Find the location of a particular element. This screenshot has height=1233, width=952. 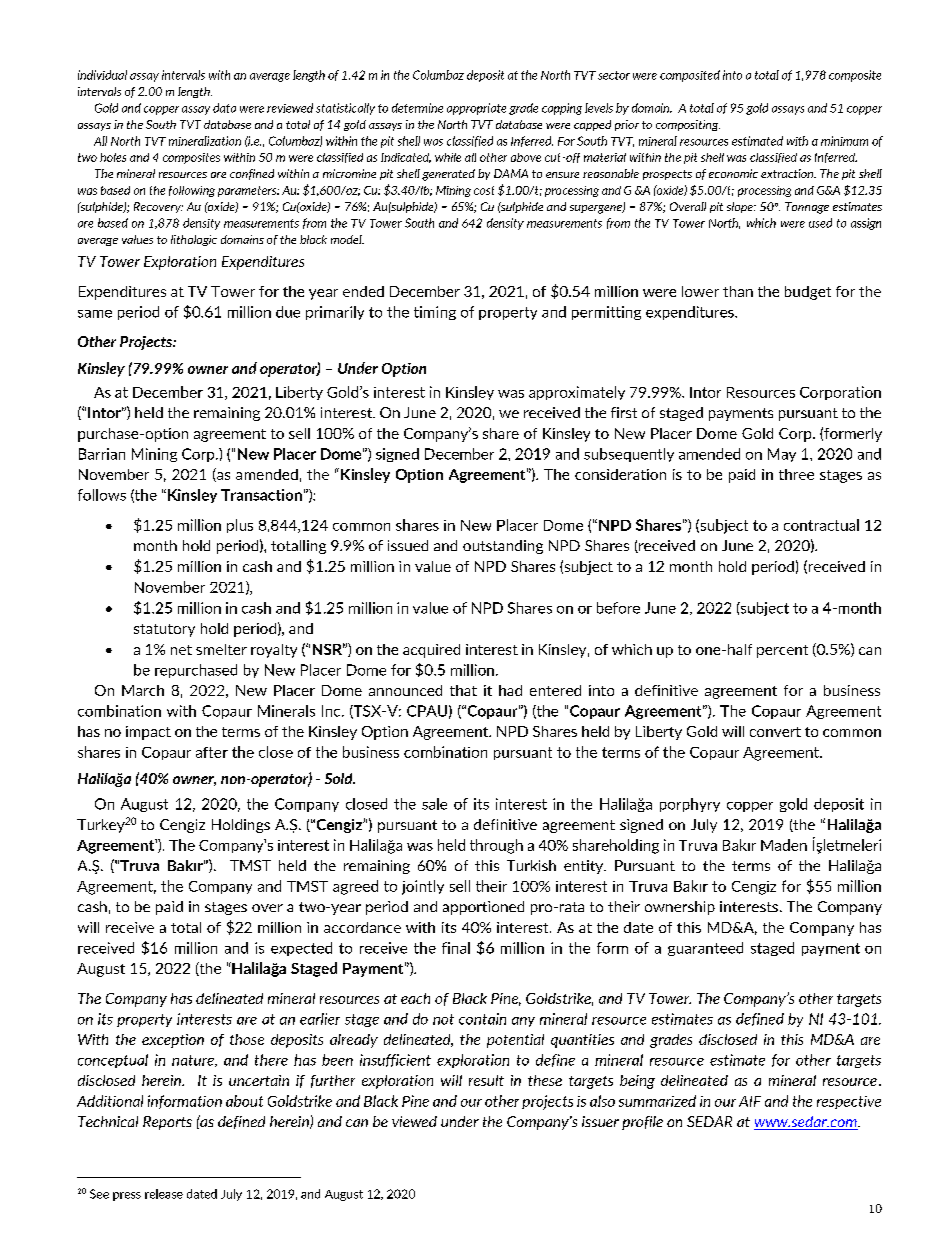

after is located at coordinates (212, 752).
